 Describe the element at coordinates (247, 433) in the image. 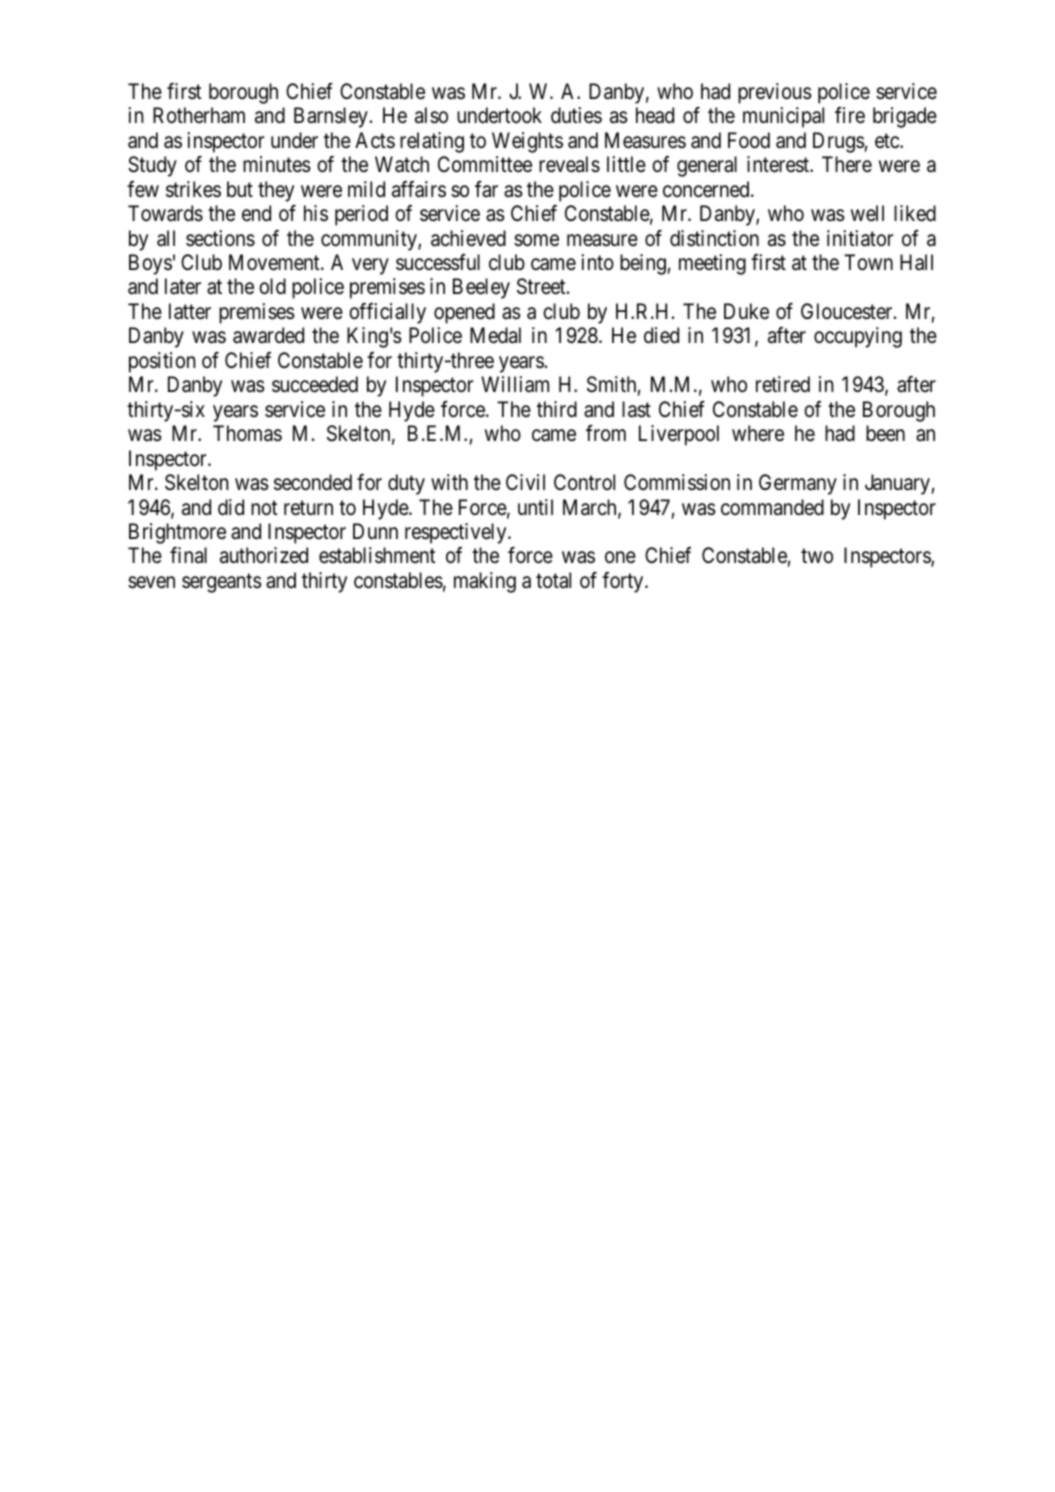

I see `Thomas` at that location.
